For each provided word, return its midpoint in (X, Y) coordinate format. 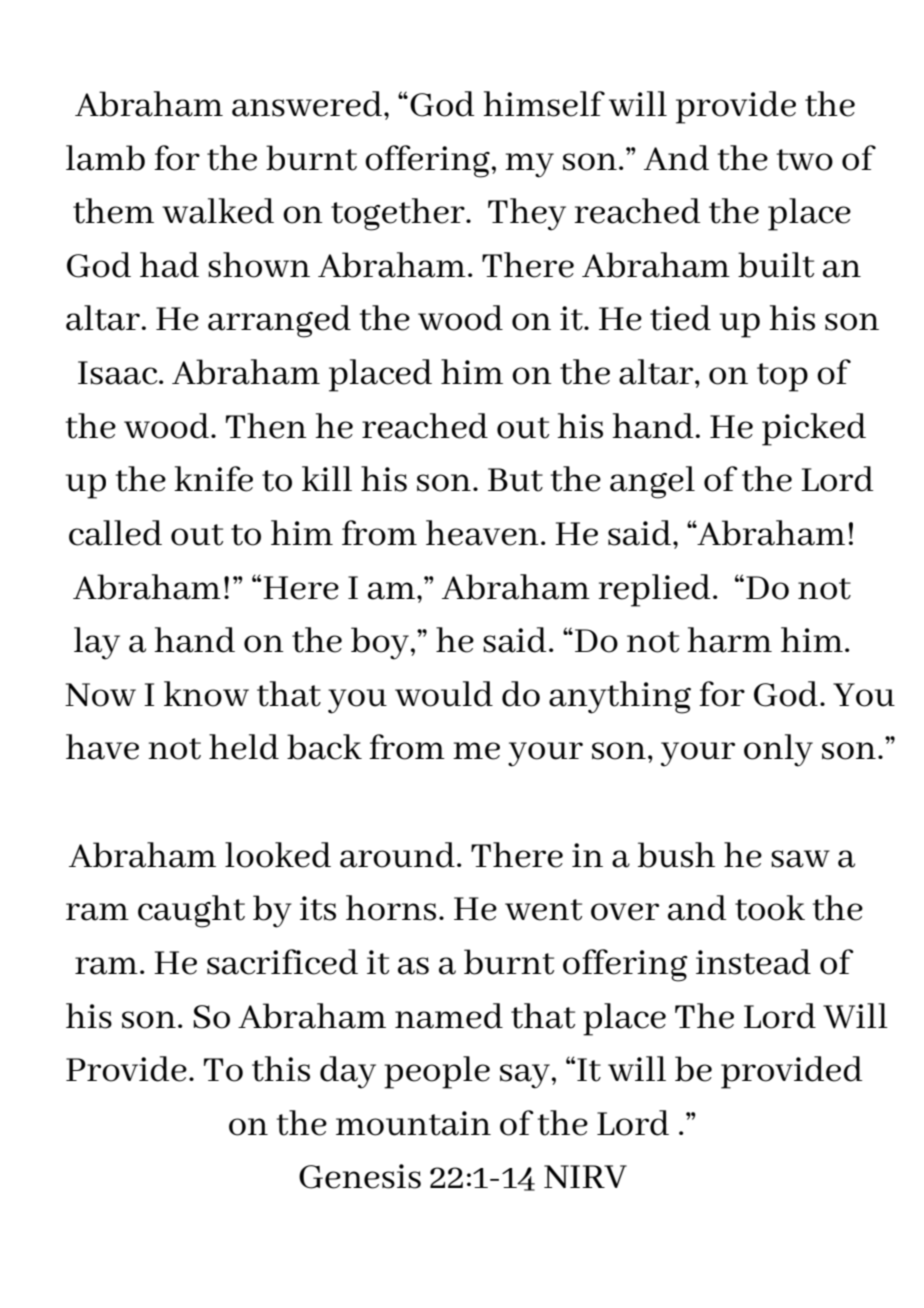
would (444, 694)
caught (191, 911)
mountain (413, 1123)
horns (391, 908)
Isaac (119, 373)
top (782, 377)
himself (544, 104)
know (206, 694)
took (770, 908)
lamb (105, 158)
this (281, 1069)
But (515, 480)
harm (729, 640)
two (805, 160)
